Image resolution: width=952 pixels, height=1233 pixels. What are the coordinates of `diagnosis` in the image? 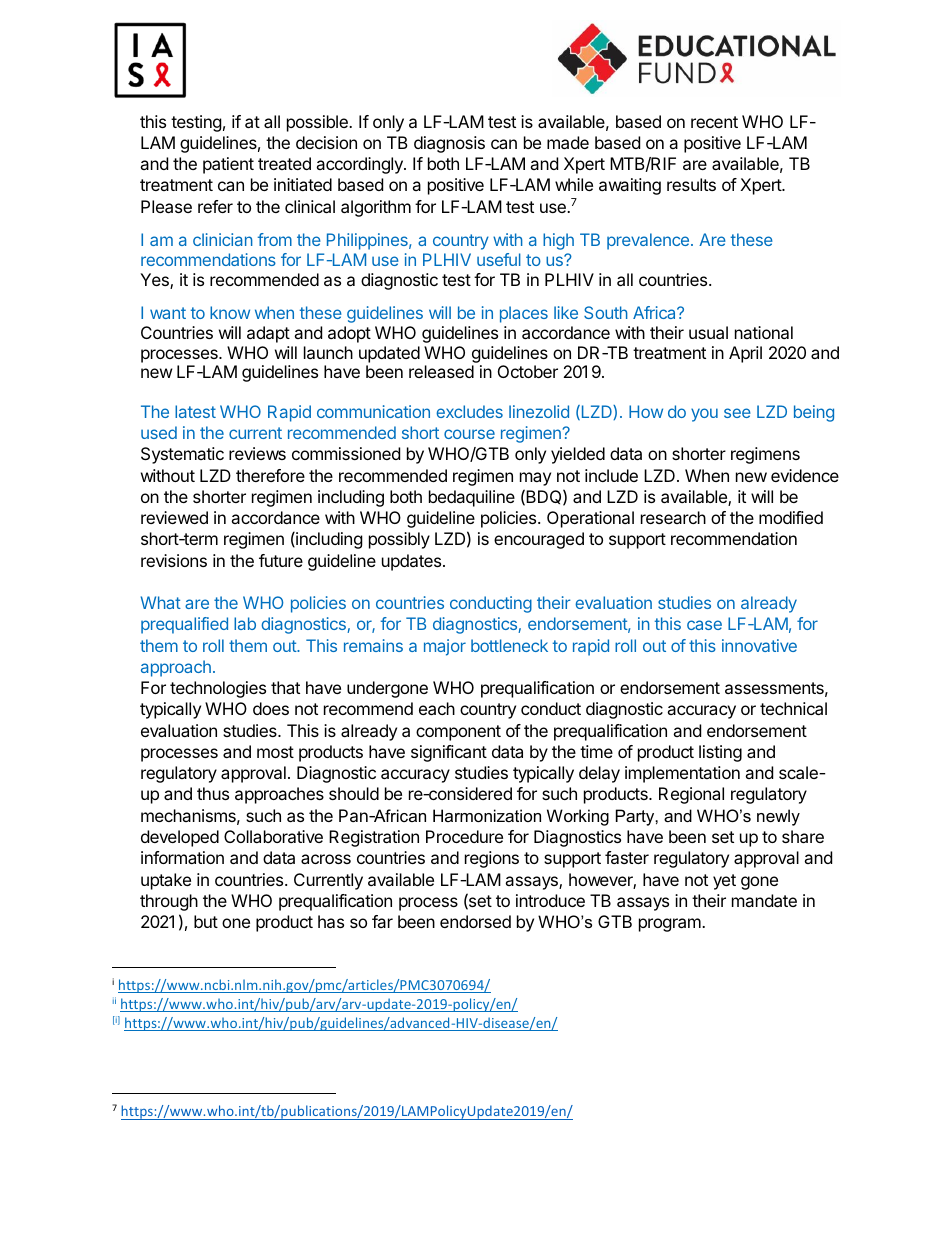 It's located at (449, 144).
